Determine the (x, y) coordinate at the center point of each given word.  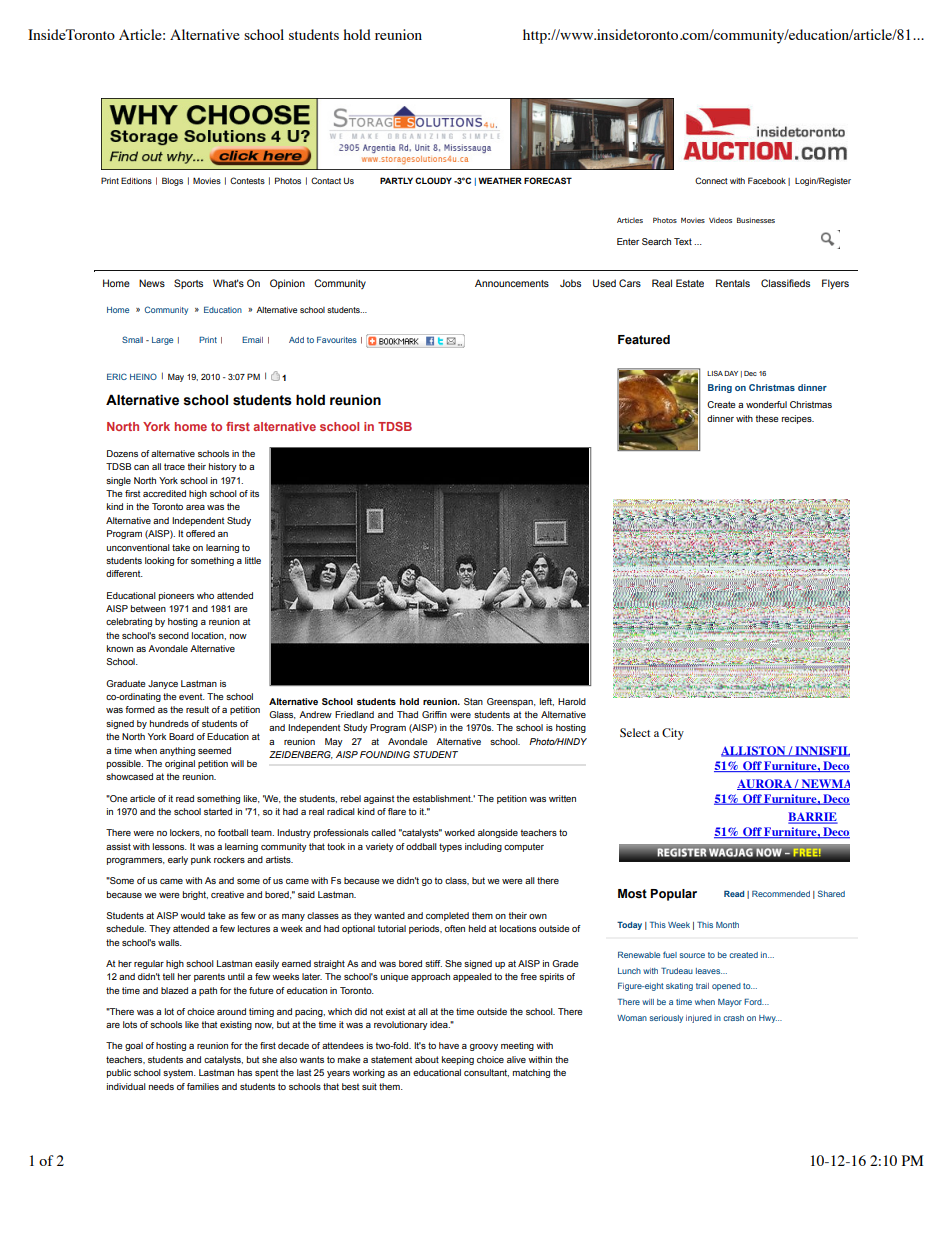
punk (201, 860)
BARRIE (813, 818)
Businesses (756, 220)
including (483, 847)
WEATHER (500, 180)
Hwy (768, 1019)
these (767, 418)
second (173, 635)
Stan (473, 701)
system (179, 1073)
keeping (458, 1060)
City (673, 734)
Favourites (337, 339)
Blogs (172, 181)
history (223, 467)
